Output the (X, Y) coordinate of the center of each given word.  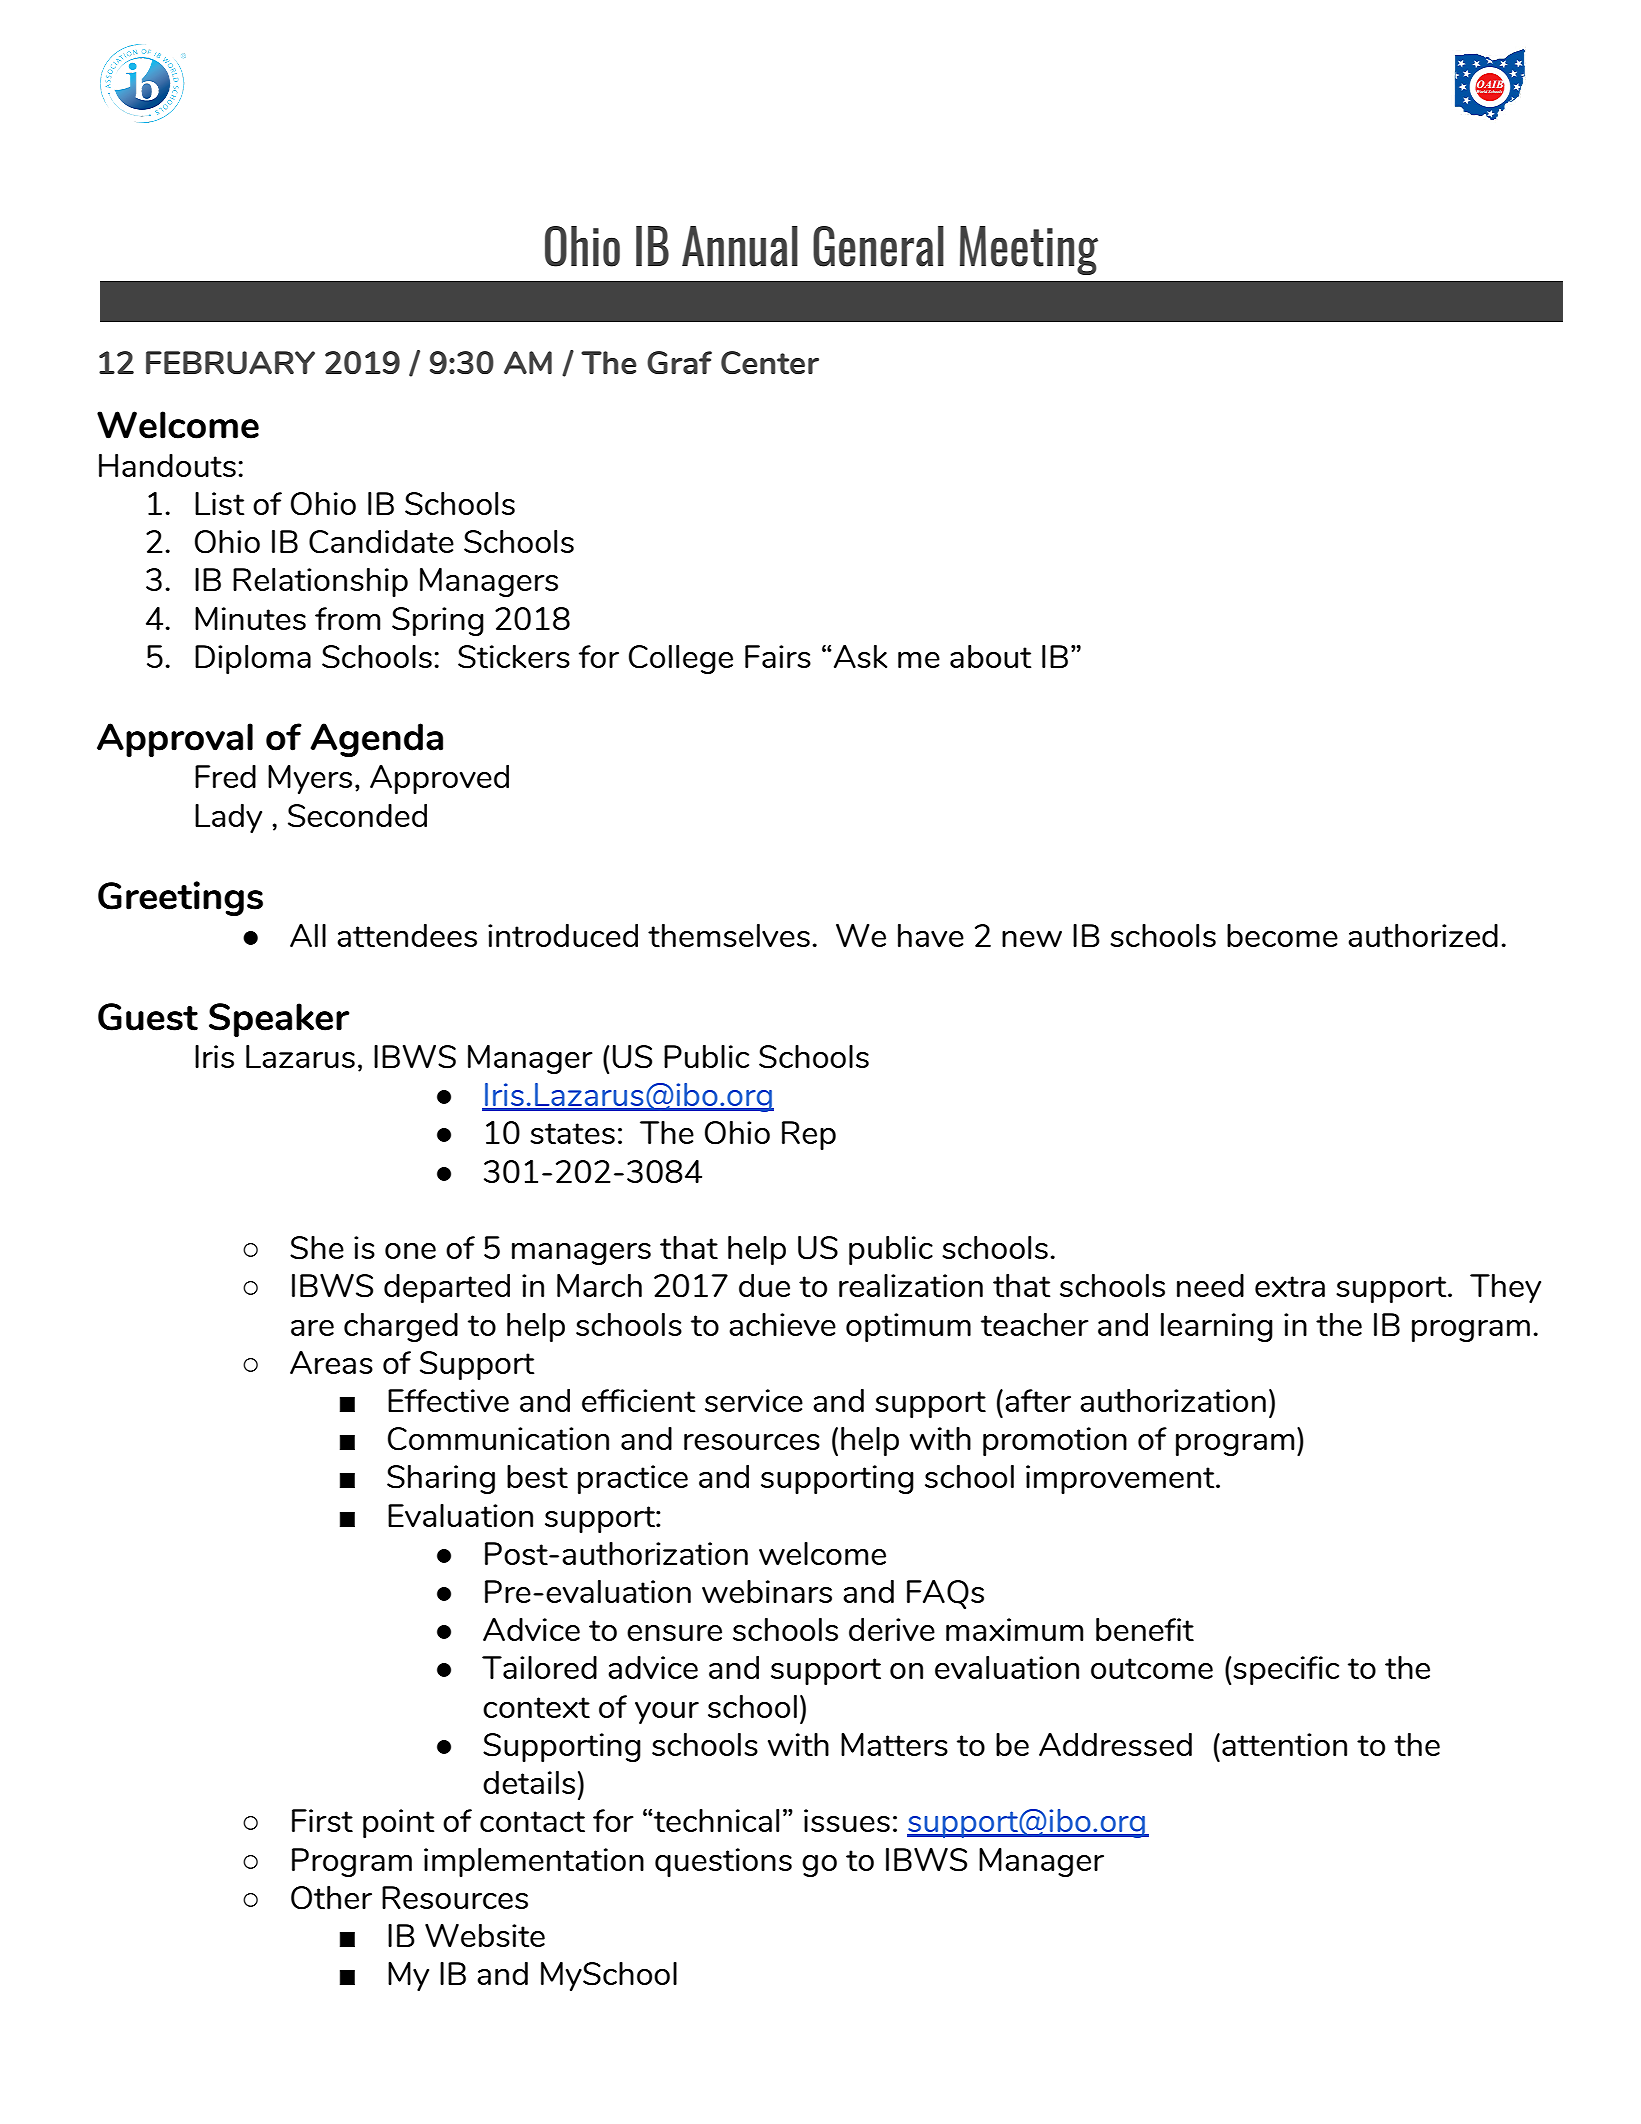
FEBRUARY (230, 363)
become (1282, 935)
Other (331, 1898)
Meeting (1029, 250)
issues (847, 1820)
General (878, 246)
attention (1284, 1745)
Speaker (279, 1020)
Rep (809, 1135)
